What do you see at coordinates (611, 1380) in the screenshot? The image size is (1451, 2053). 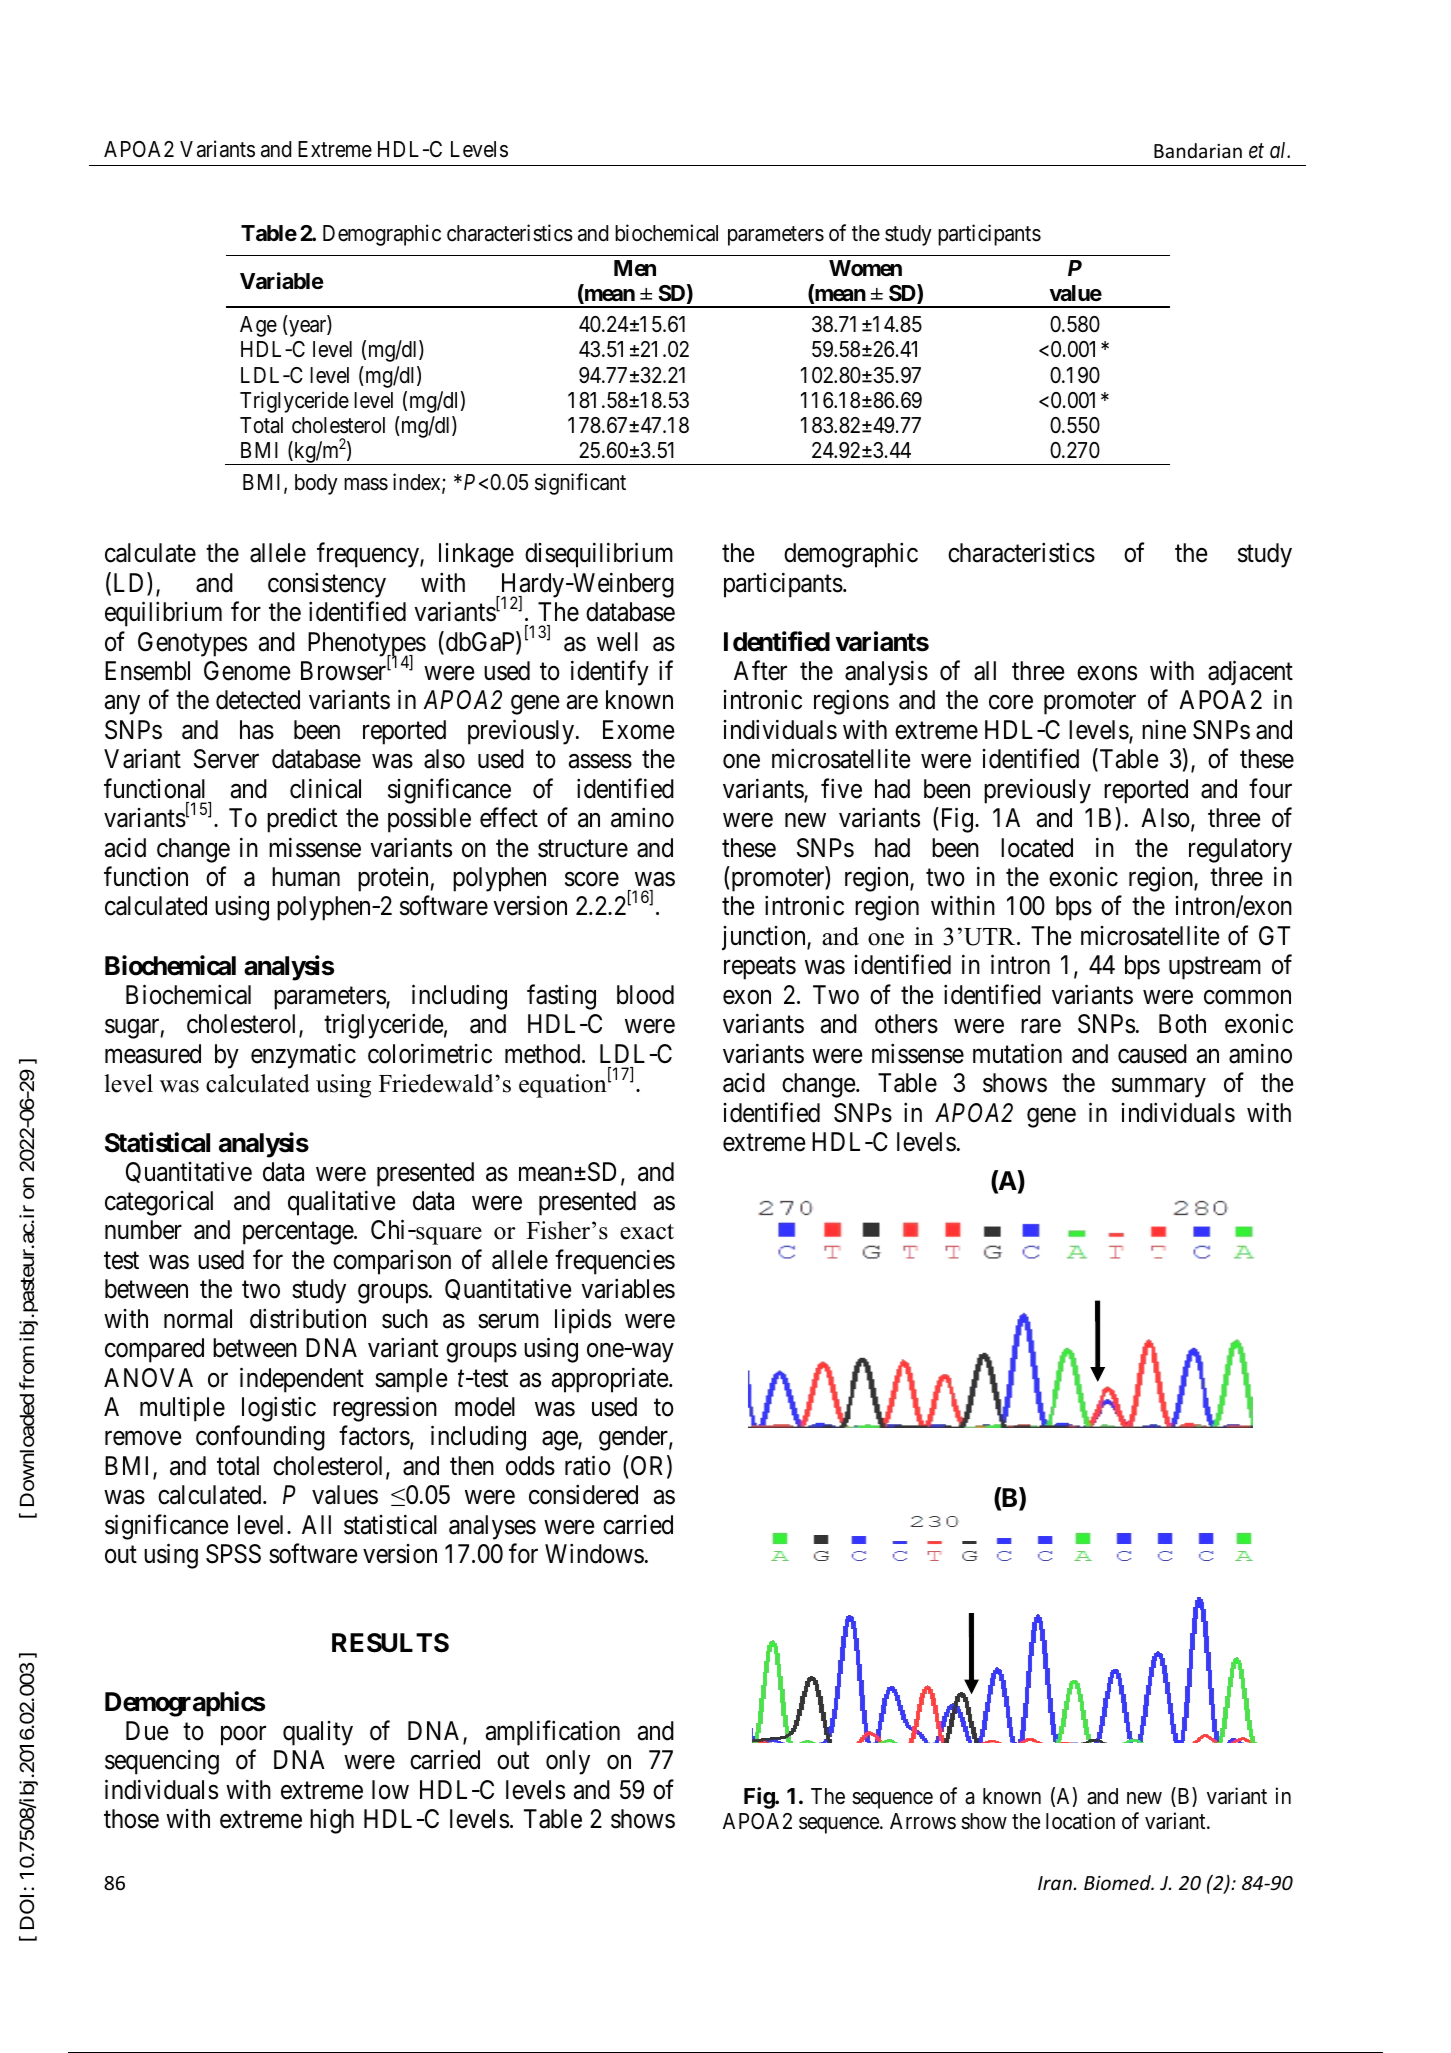 I see `appropriate` at bounding box center [611, 1380].
